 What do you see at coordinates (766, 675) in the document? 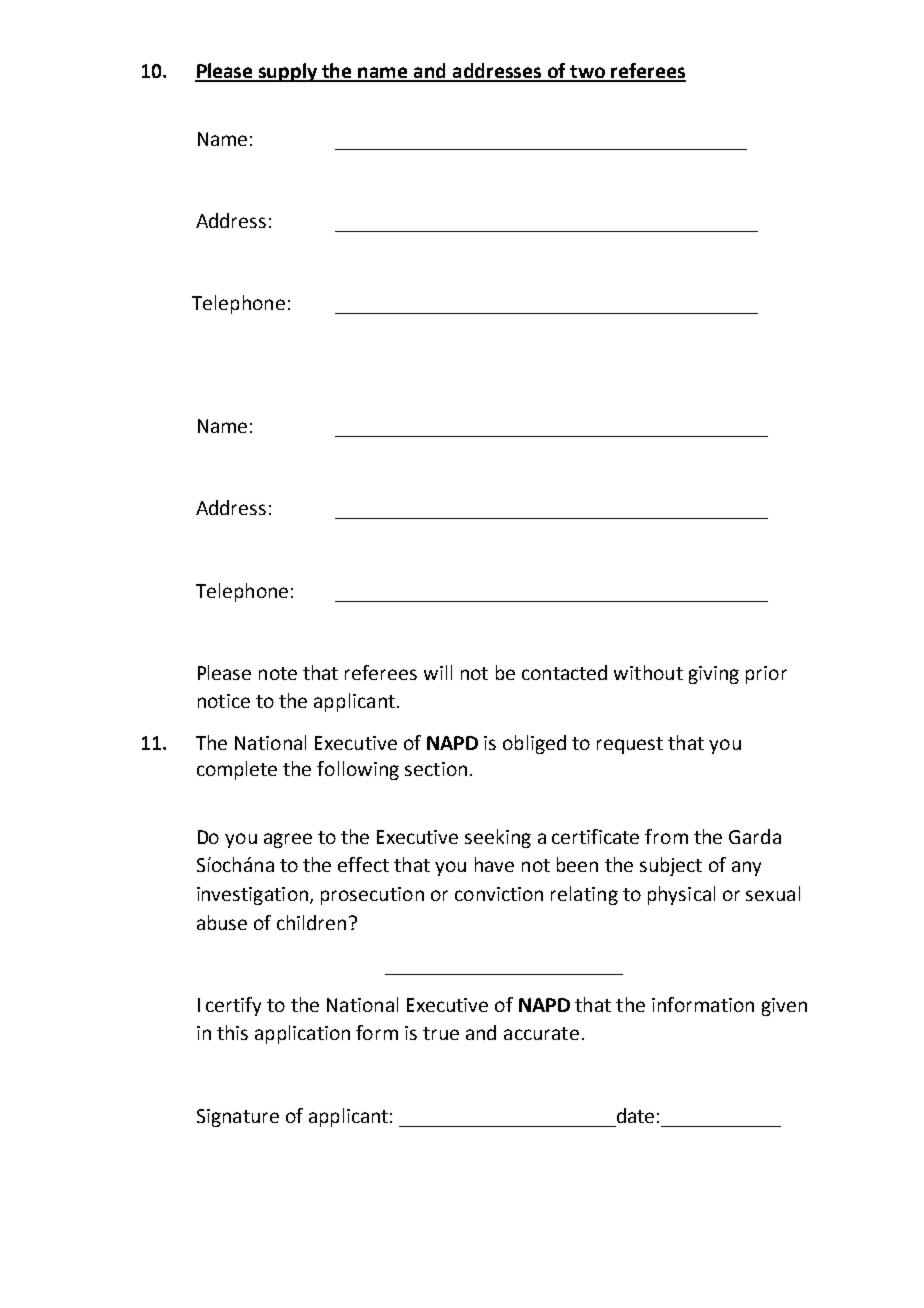
I see `prior` at bounding box center [766, 675].
